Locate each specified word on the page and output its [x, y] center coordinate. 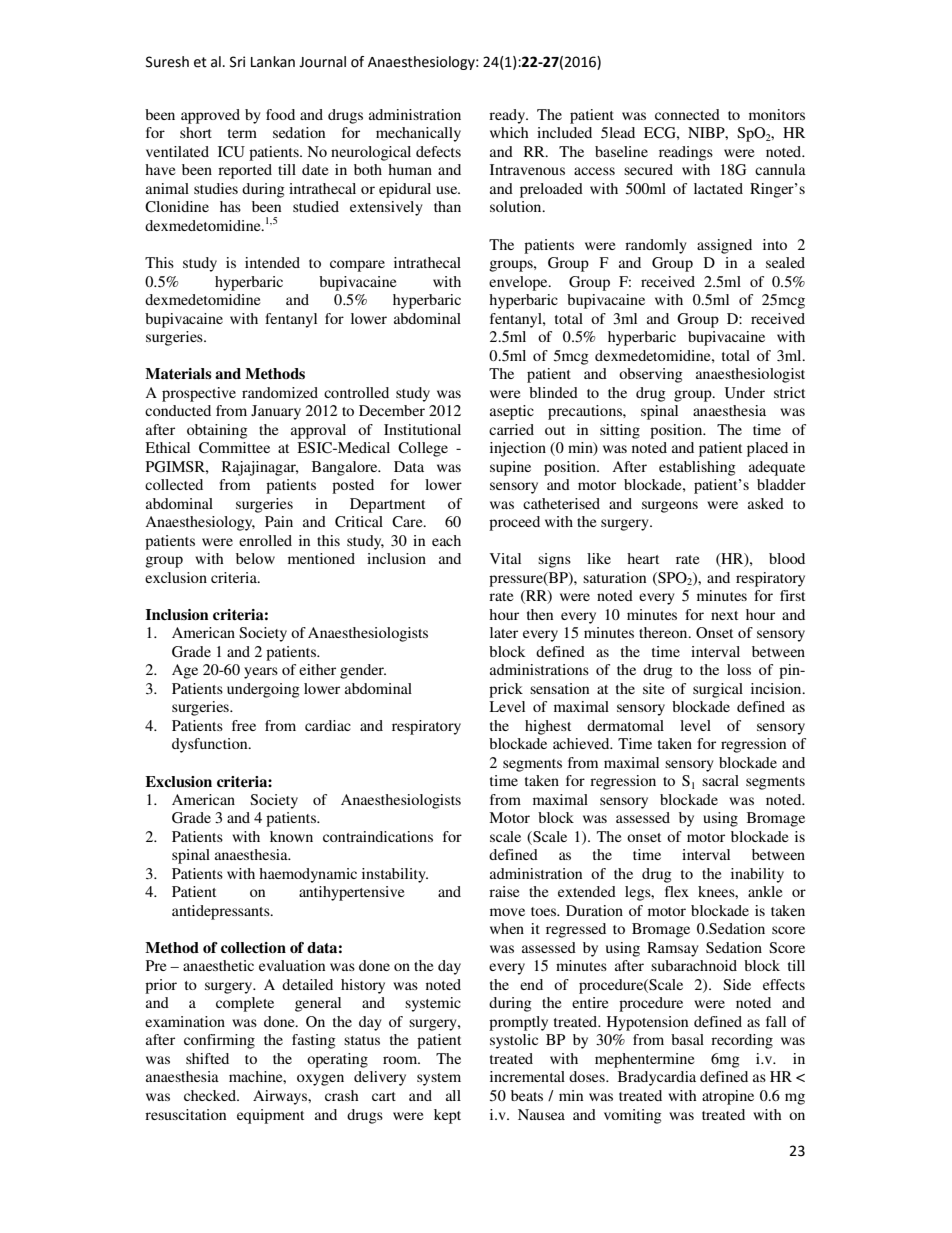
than [447, 206]
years [261, 673]
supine [510, 468]
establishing [697, 468]
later [504, 632]
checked [211, 1095]
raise [504, 891]
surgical [718, 690]
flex [677, 891]
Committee [234, 448]
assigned [724, 246]
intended [272, 262]
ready [508, 116]
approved [210, 116]
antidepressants [222, 912]
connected [687, 114]
